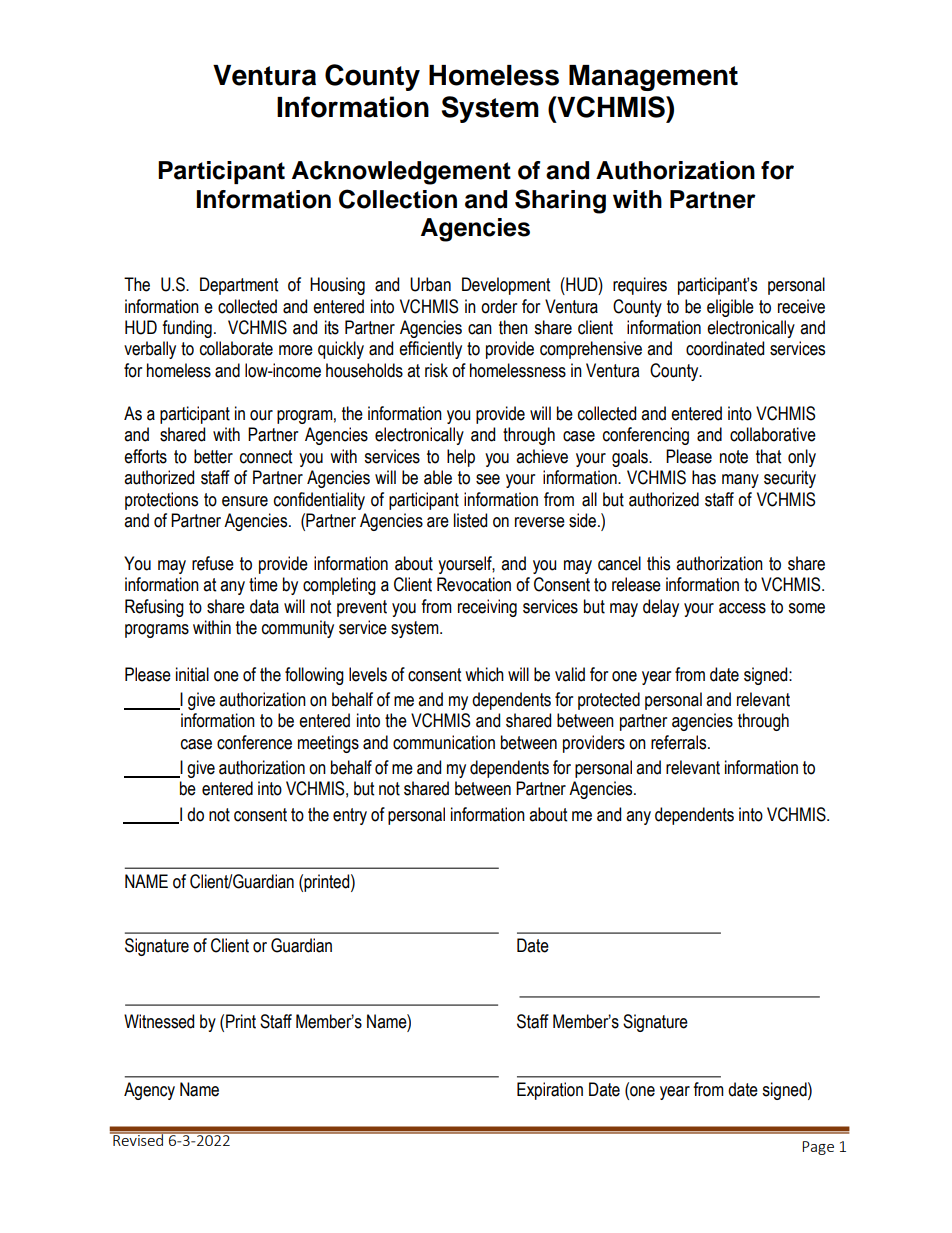 This screenshot has width=952, height=1233. Describe the element at coordinates (734, 457) in the screenshot. I see `note` at that location.
